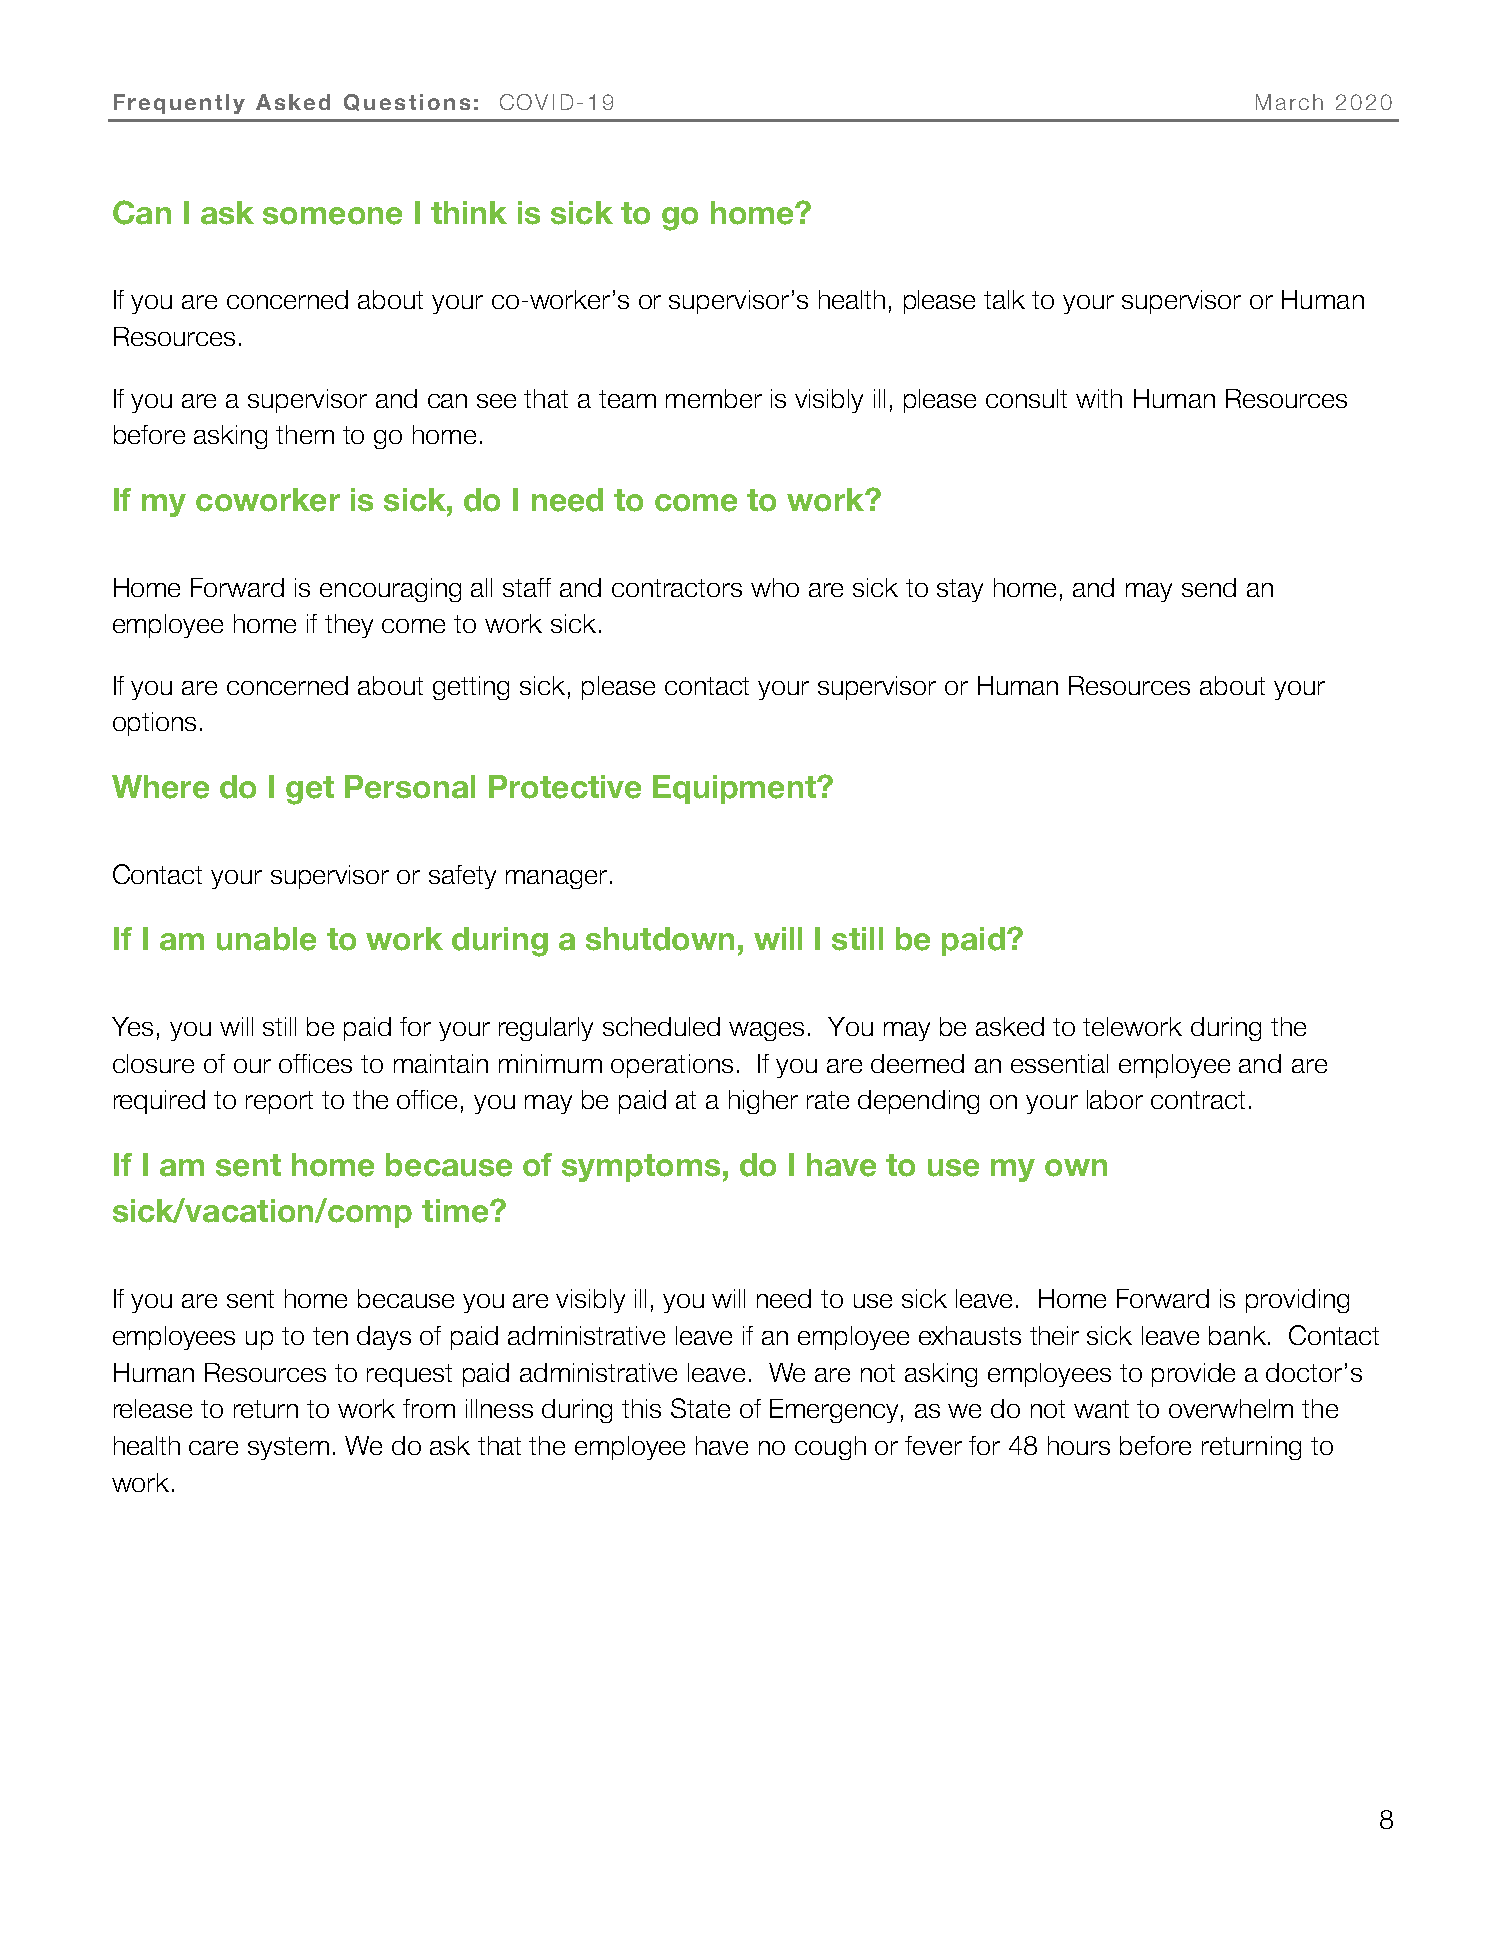  I want to click on March, so click(1289, 102).
